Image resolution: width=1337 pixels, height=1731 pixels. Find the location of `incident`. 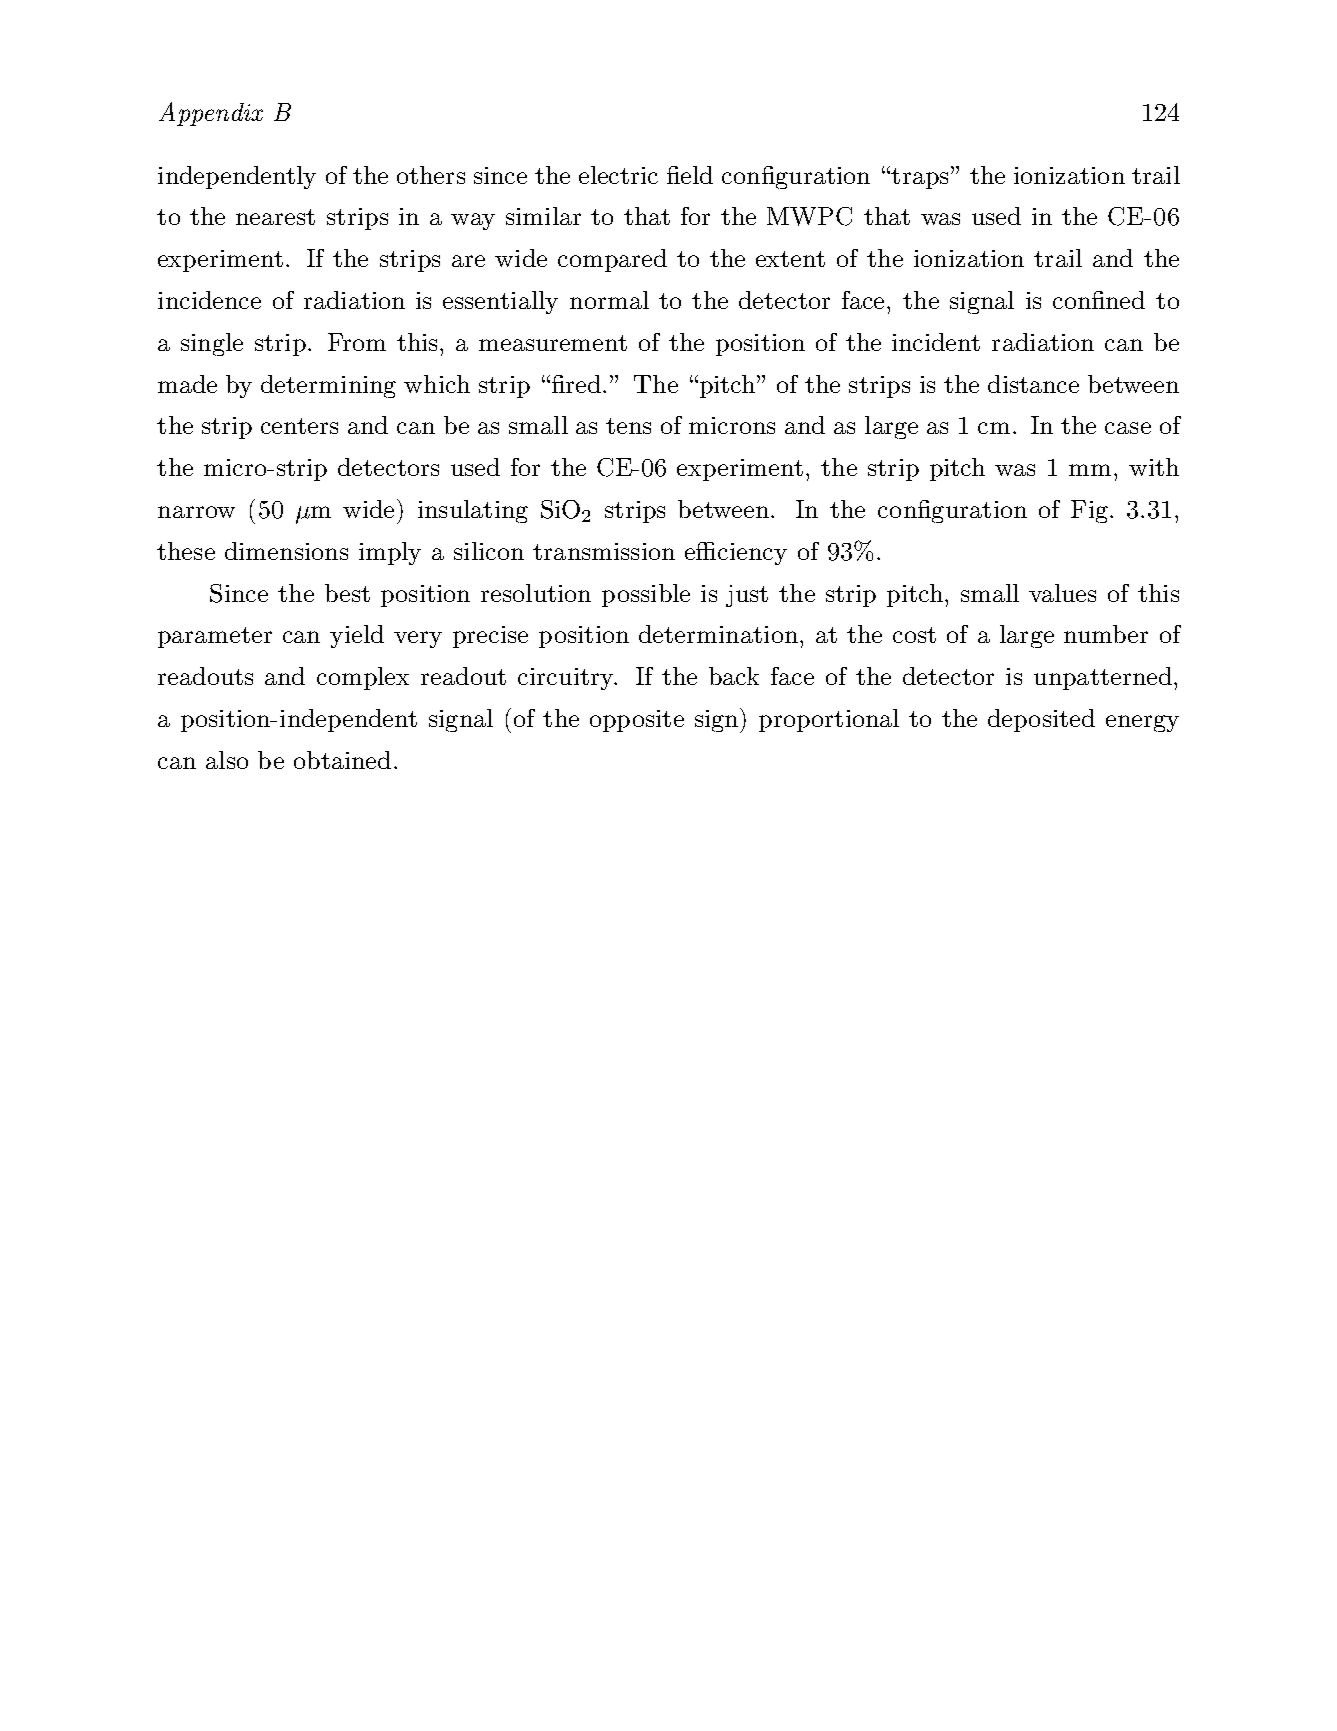

incident is located at coordinates (936, 342).
